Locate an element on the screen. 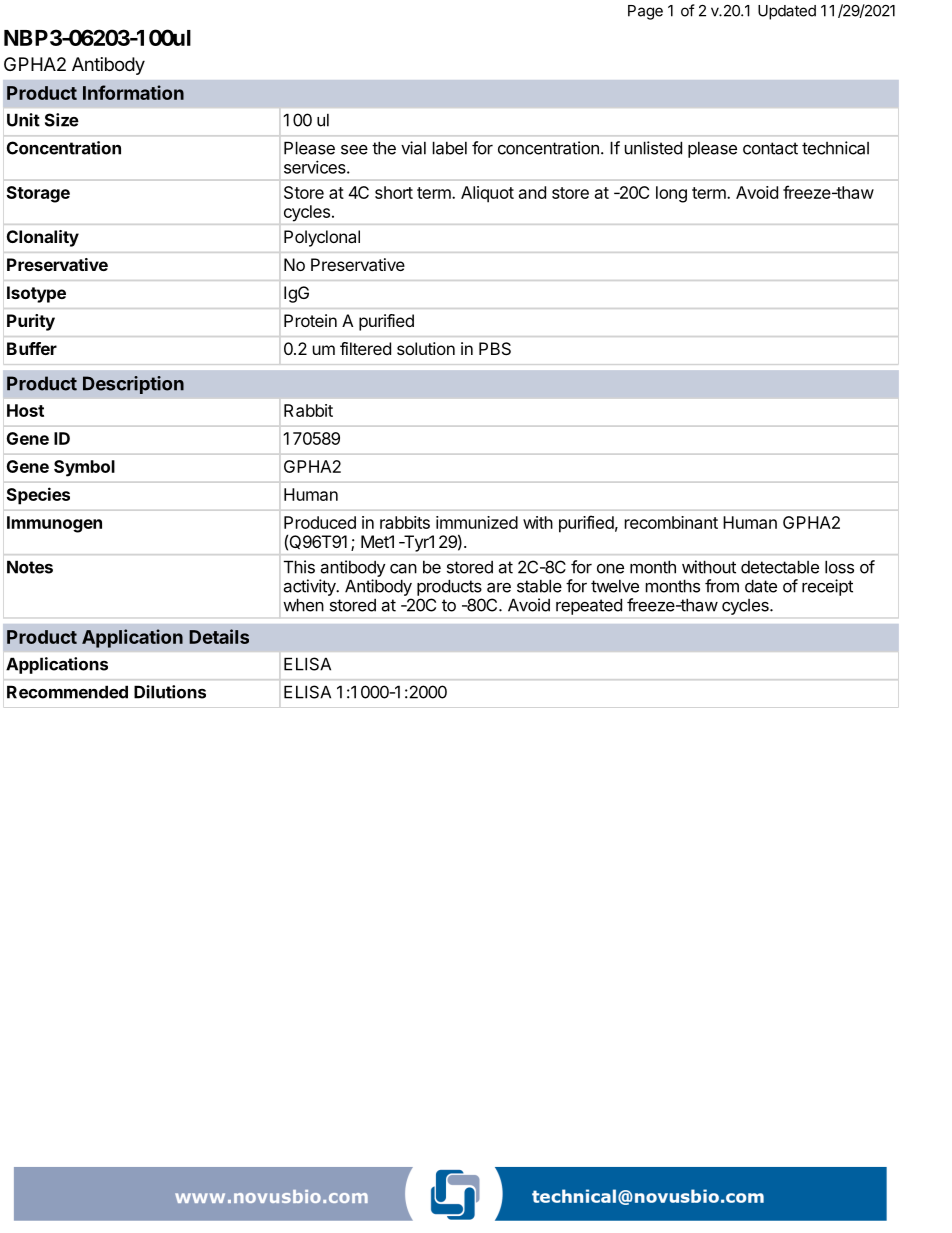 Image resolution: width=952 pixels, height=1233 pixels. from is located at coordinates (722, 586).
